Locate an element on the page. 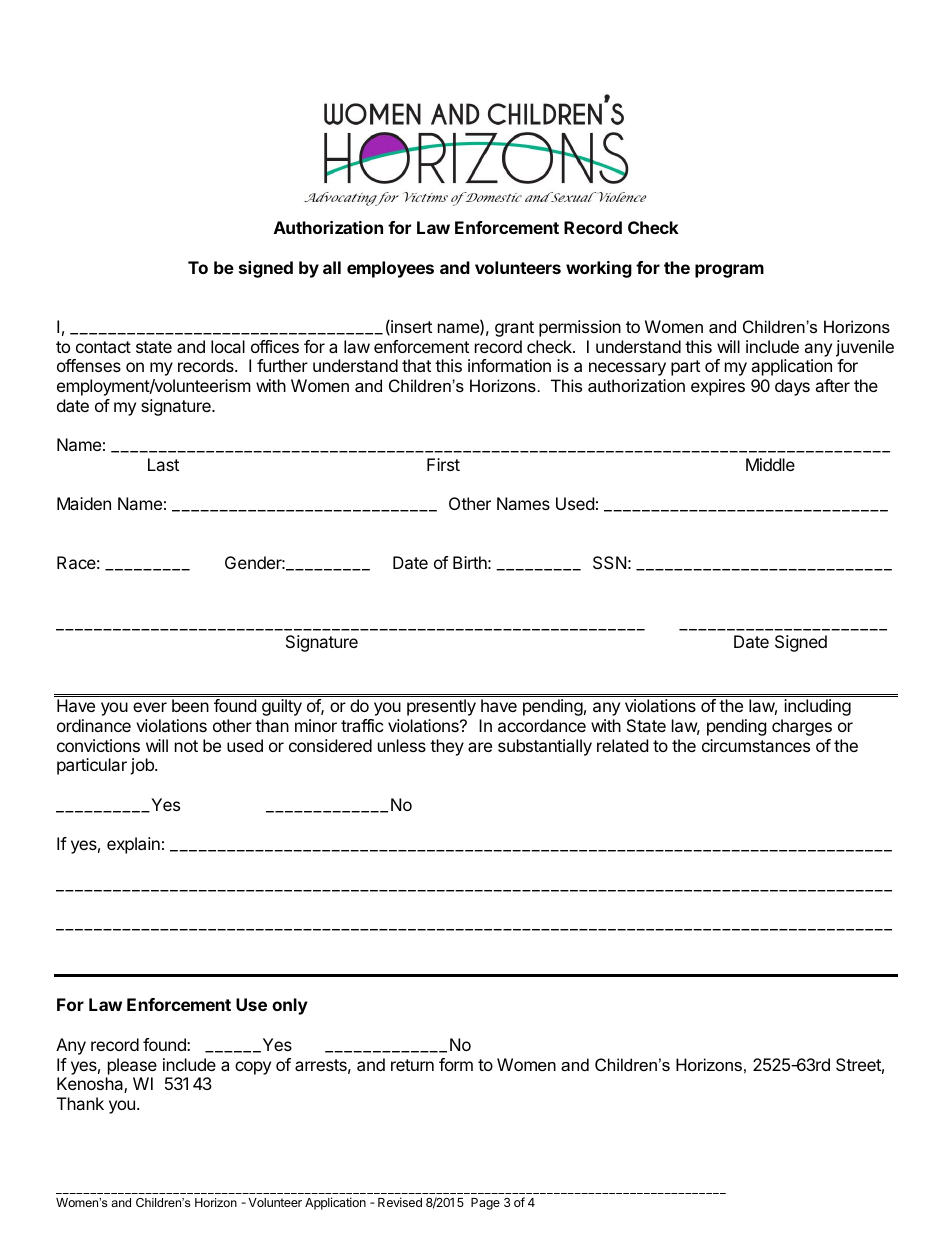  not is located at coordinates (186, 746).
